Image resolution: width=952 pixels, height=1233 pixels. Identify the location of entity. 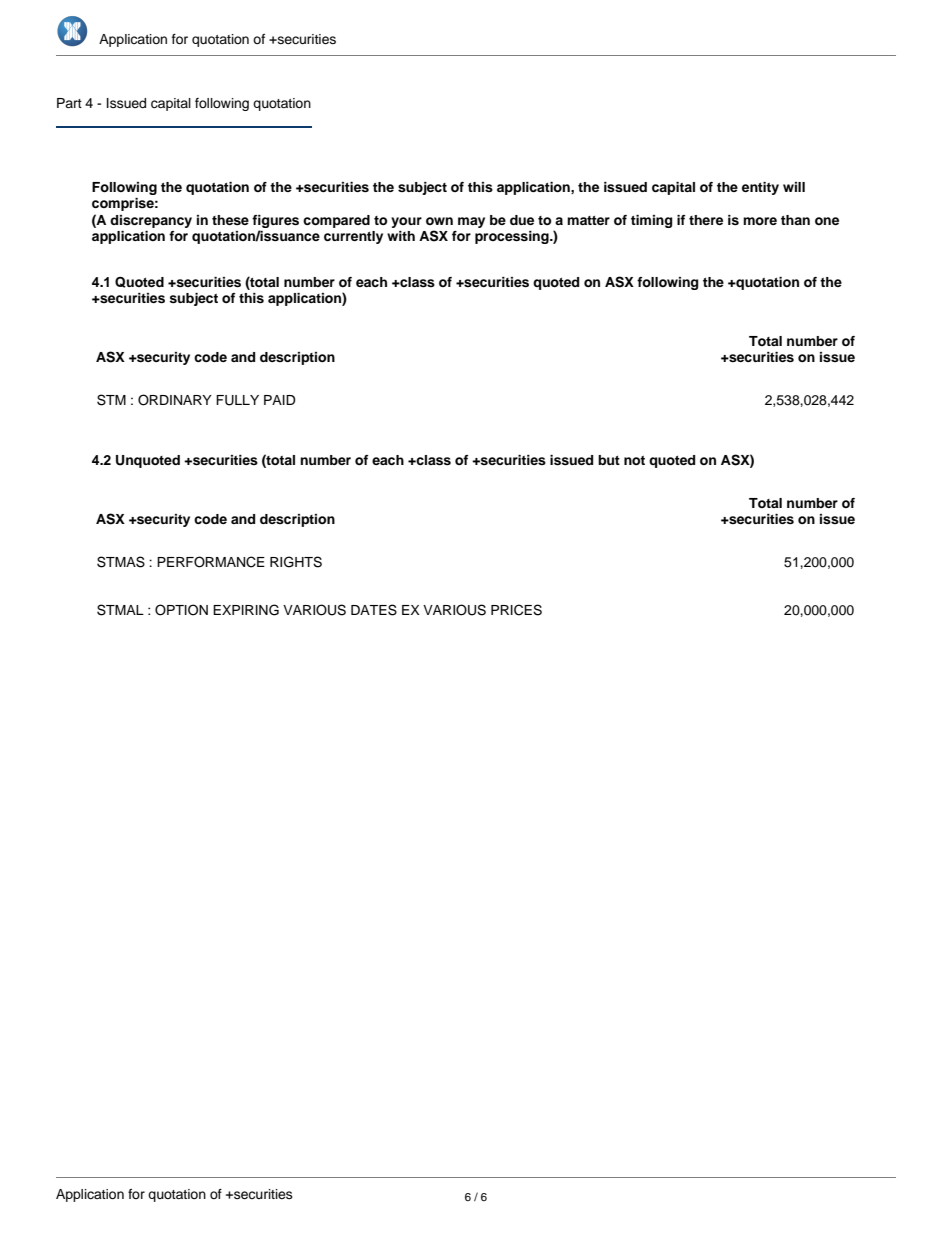
(760, 188).
